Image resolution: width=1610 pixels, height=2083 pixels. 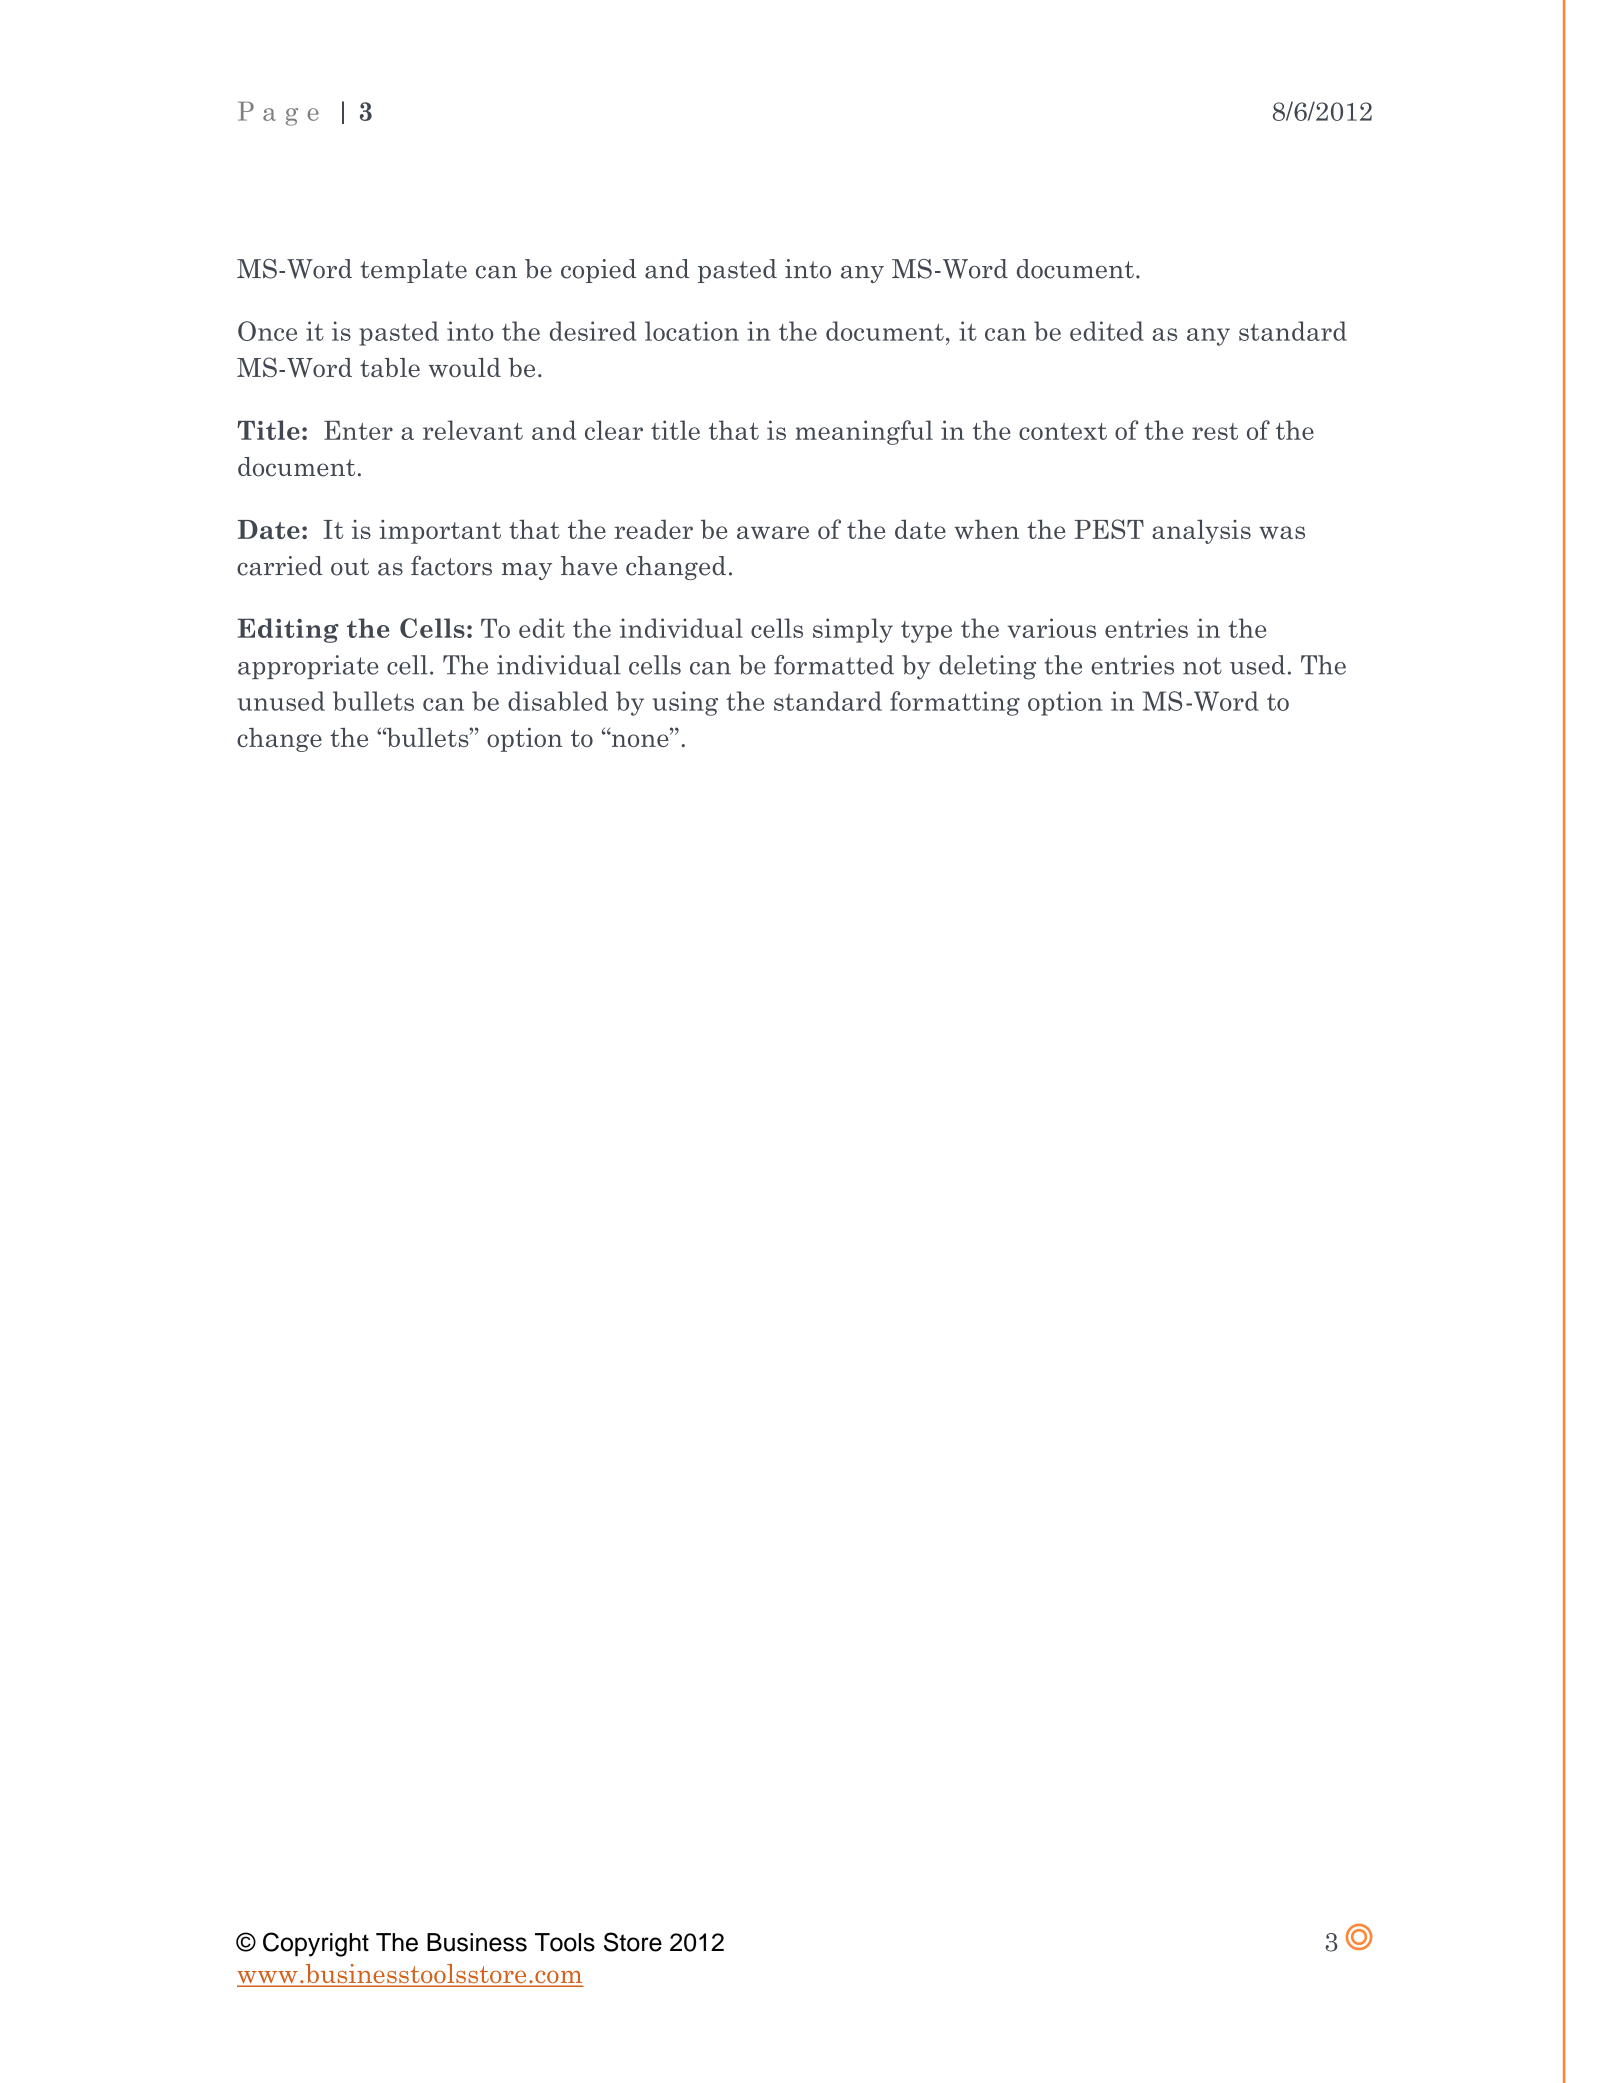 I want to click on location, so click(x=692, y=331).
